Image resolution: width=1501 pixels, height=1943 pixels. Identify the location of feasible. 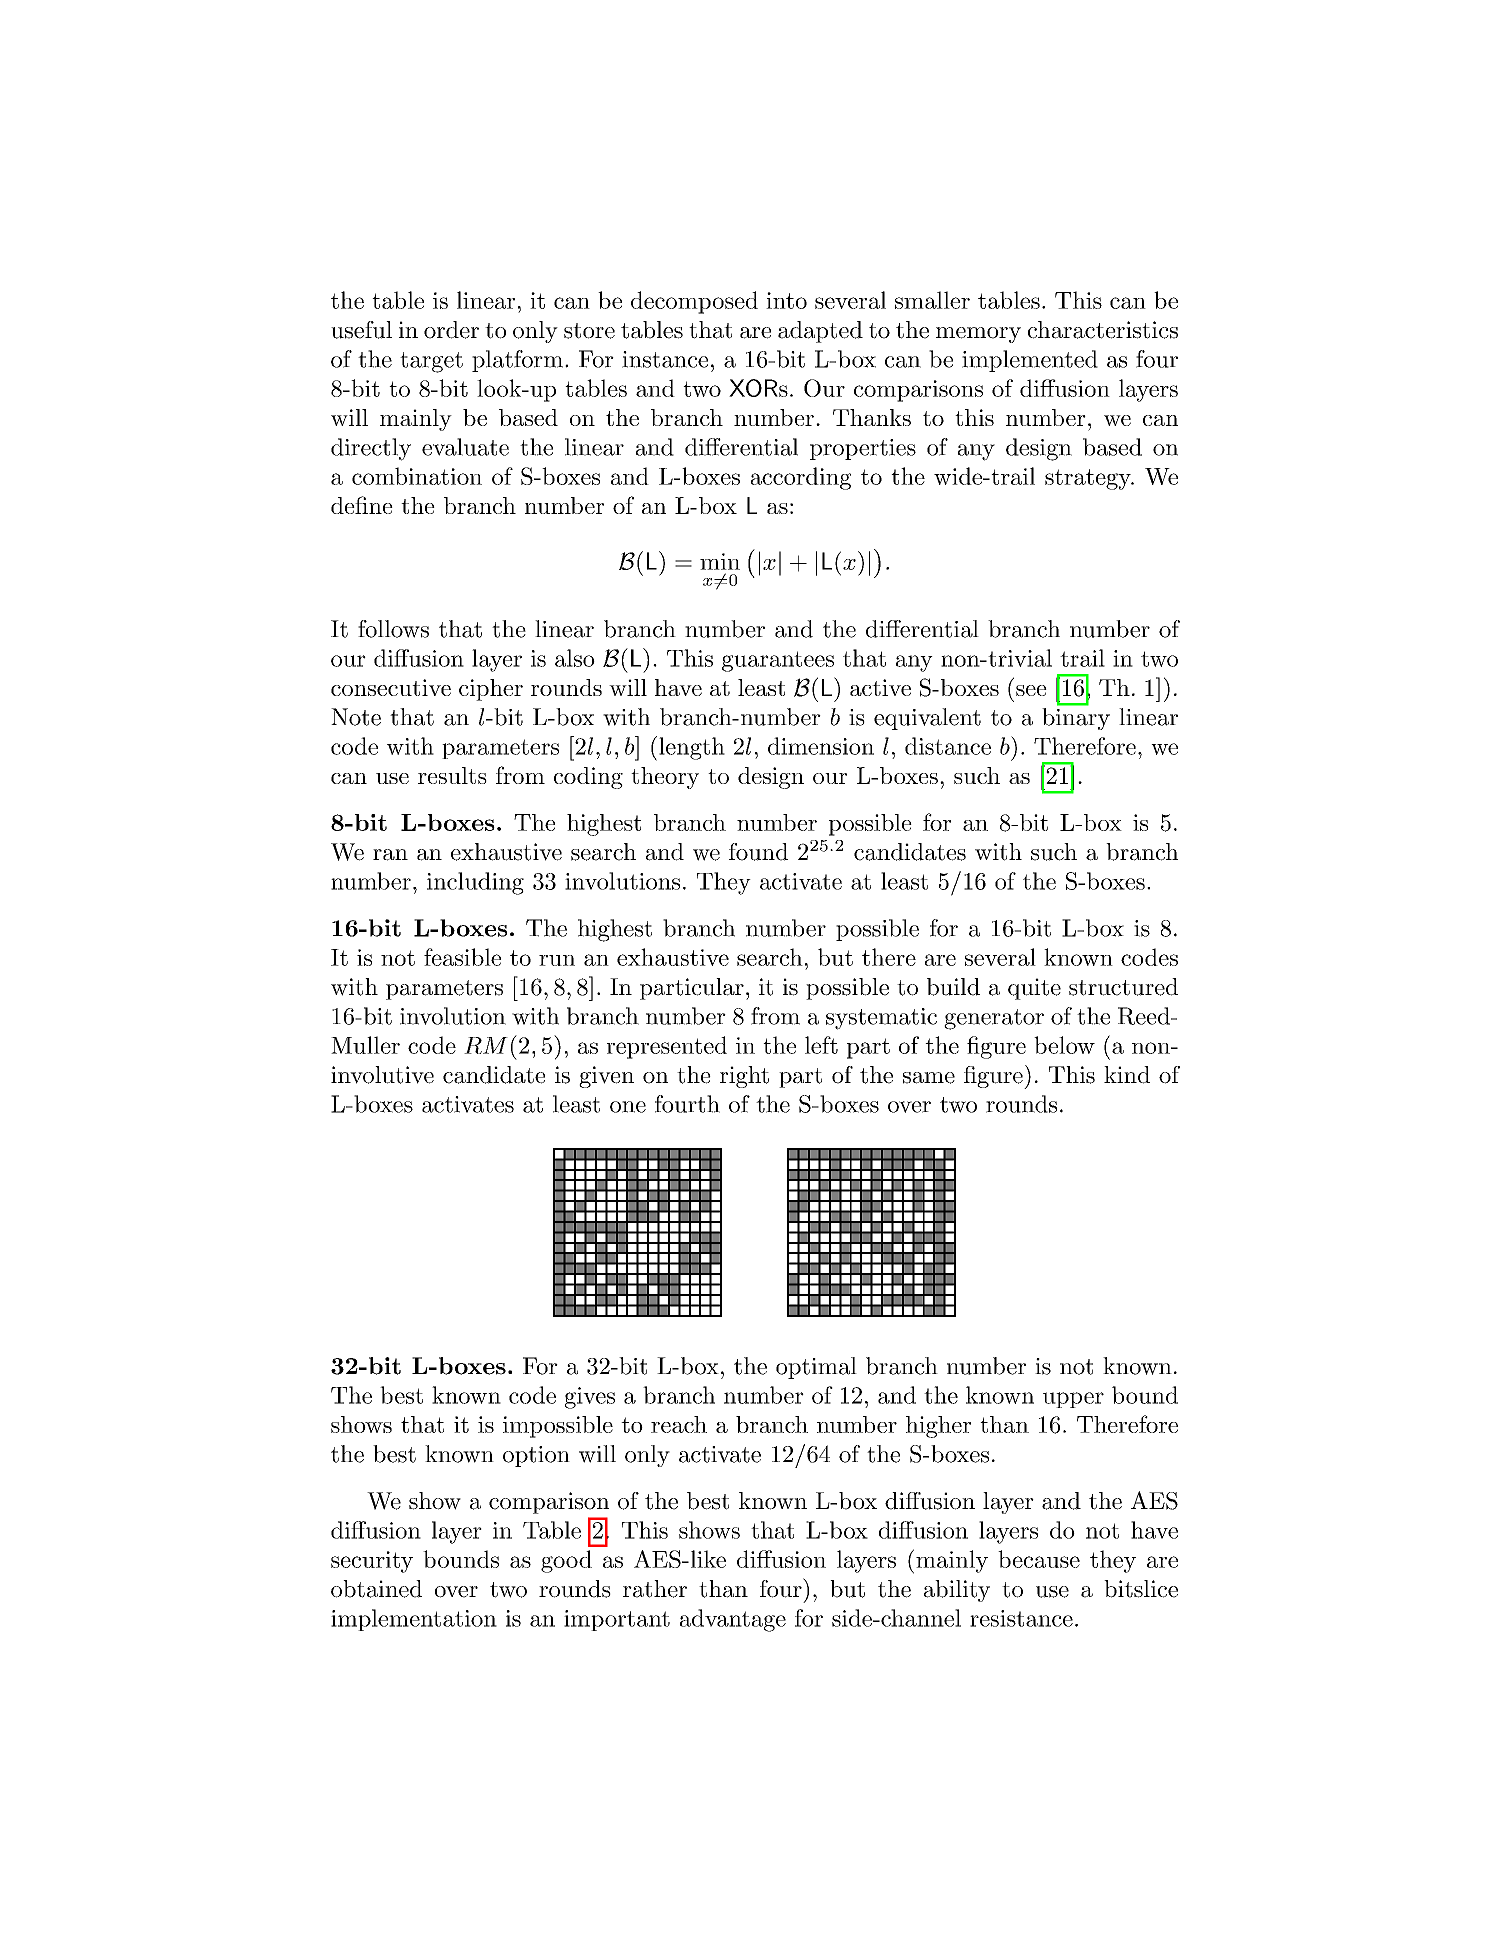
(462, 957).
